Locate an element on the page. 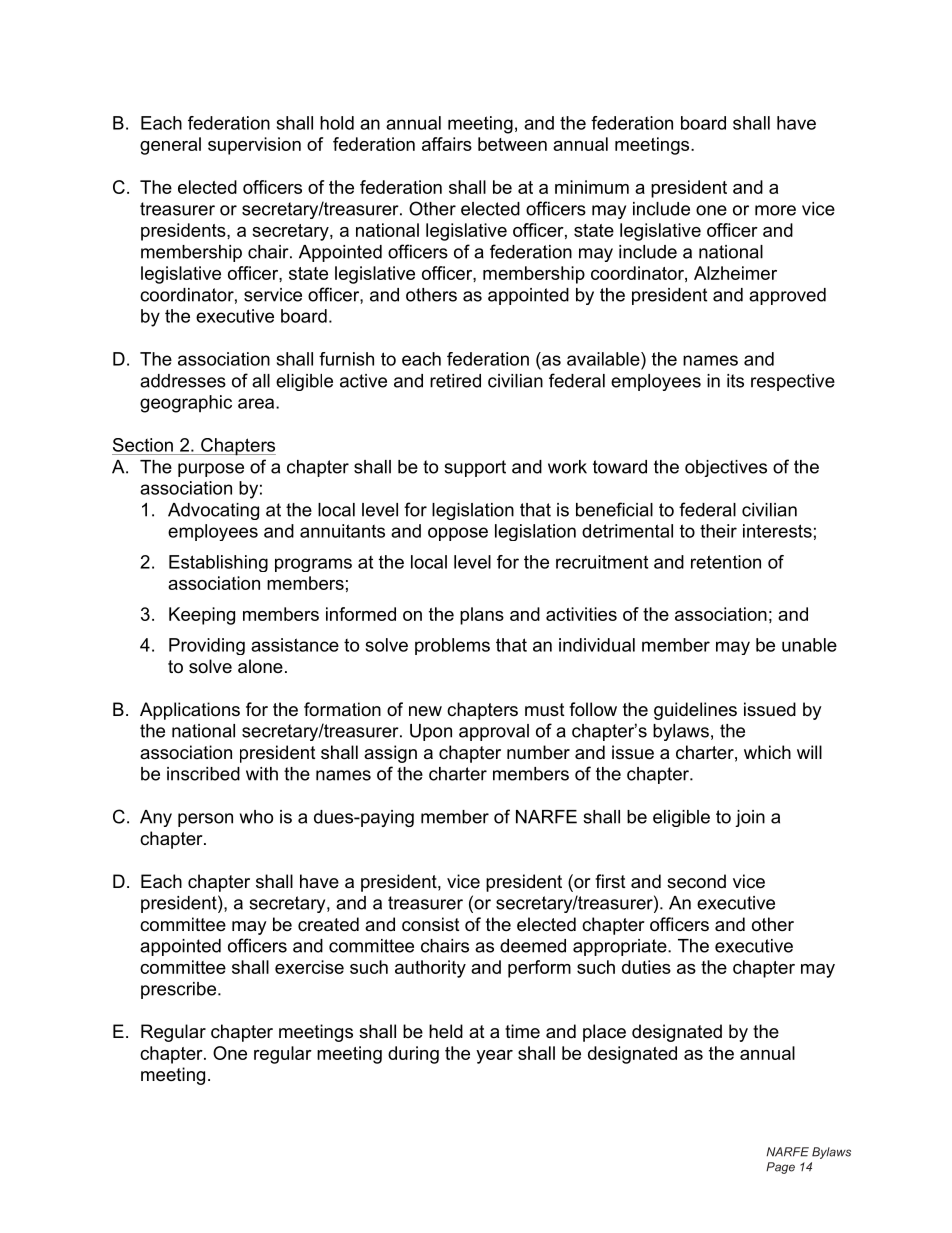 Image resolution: width=952 pixels, height=1233 pixels. unable is located at coordinates (809, 645).
